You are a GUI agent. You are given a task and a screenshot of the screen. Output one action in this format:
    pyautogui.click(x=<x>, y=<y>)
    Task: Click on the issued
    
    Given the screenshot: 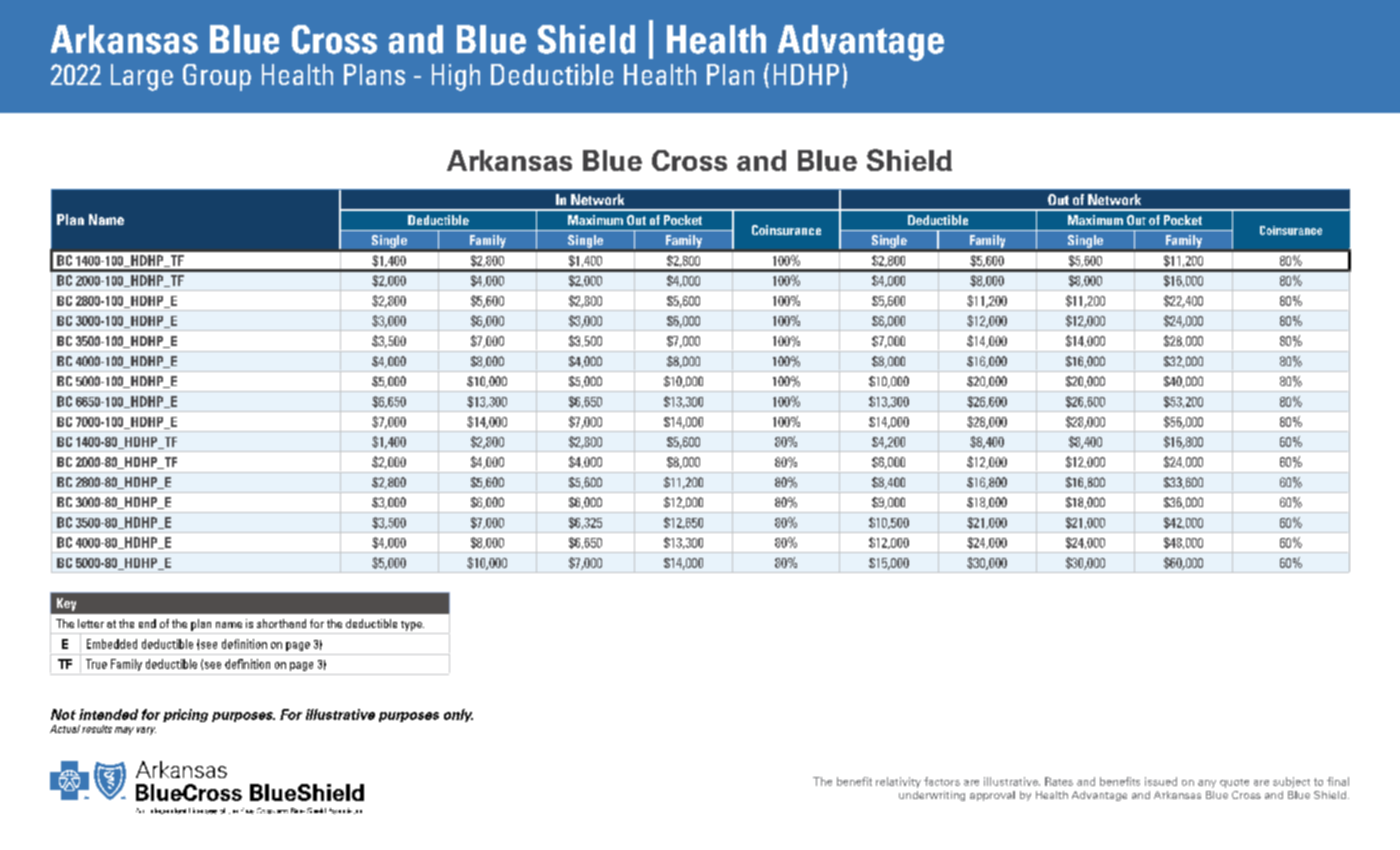 What is the action you would take?
    pyautogui.click(x=1161, y=781)
